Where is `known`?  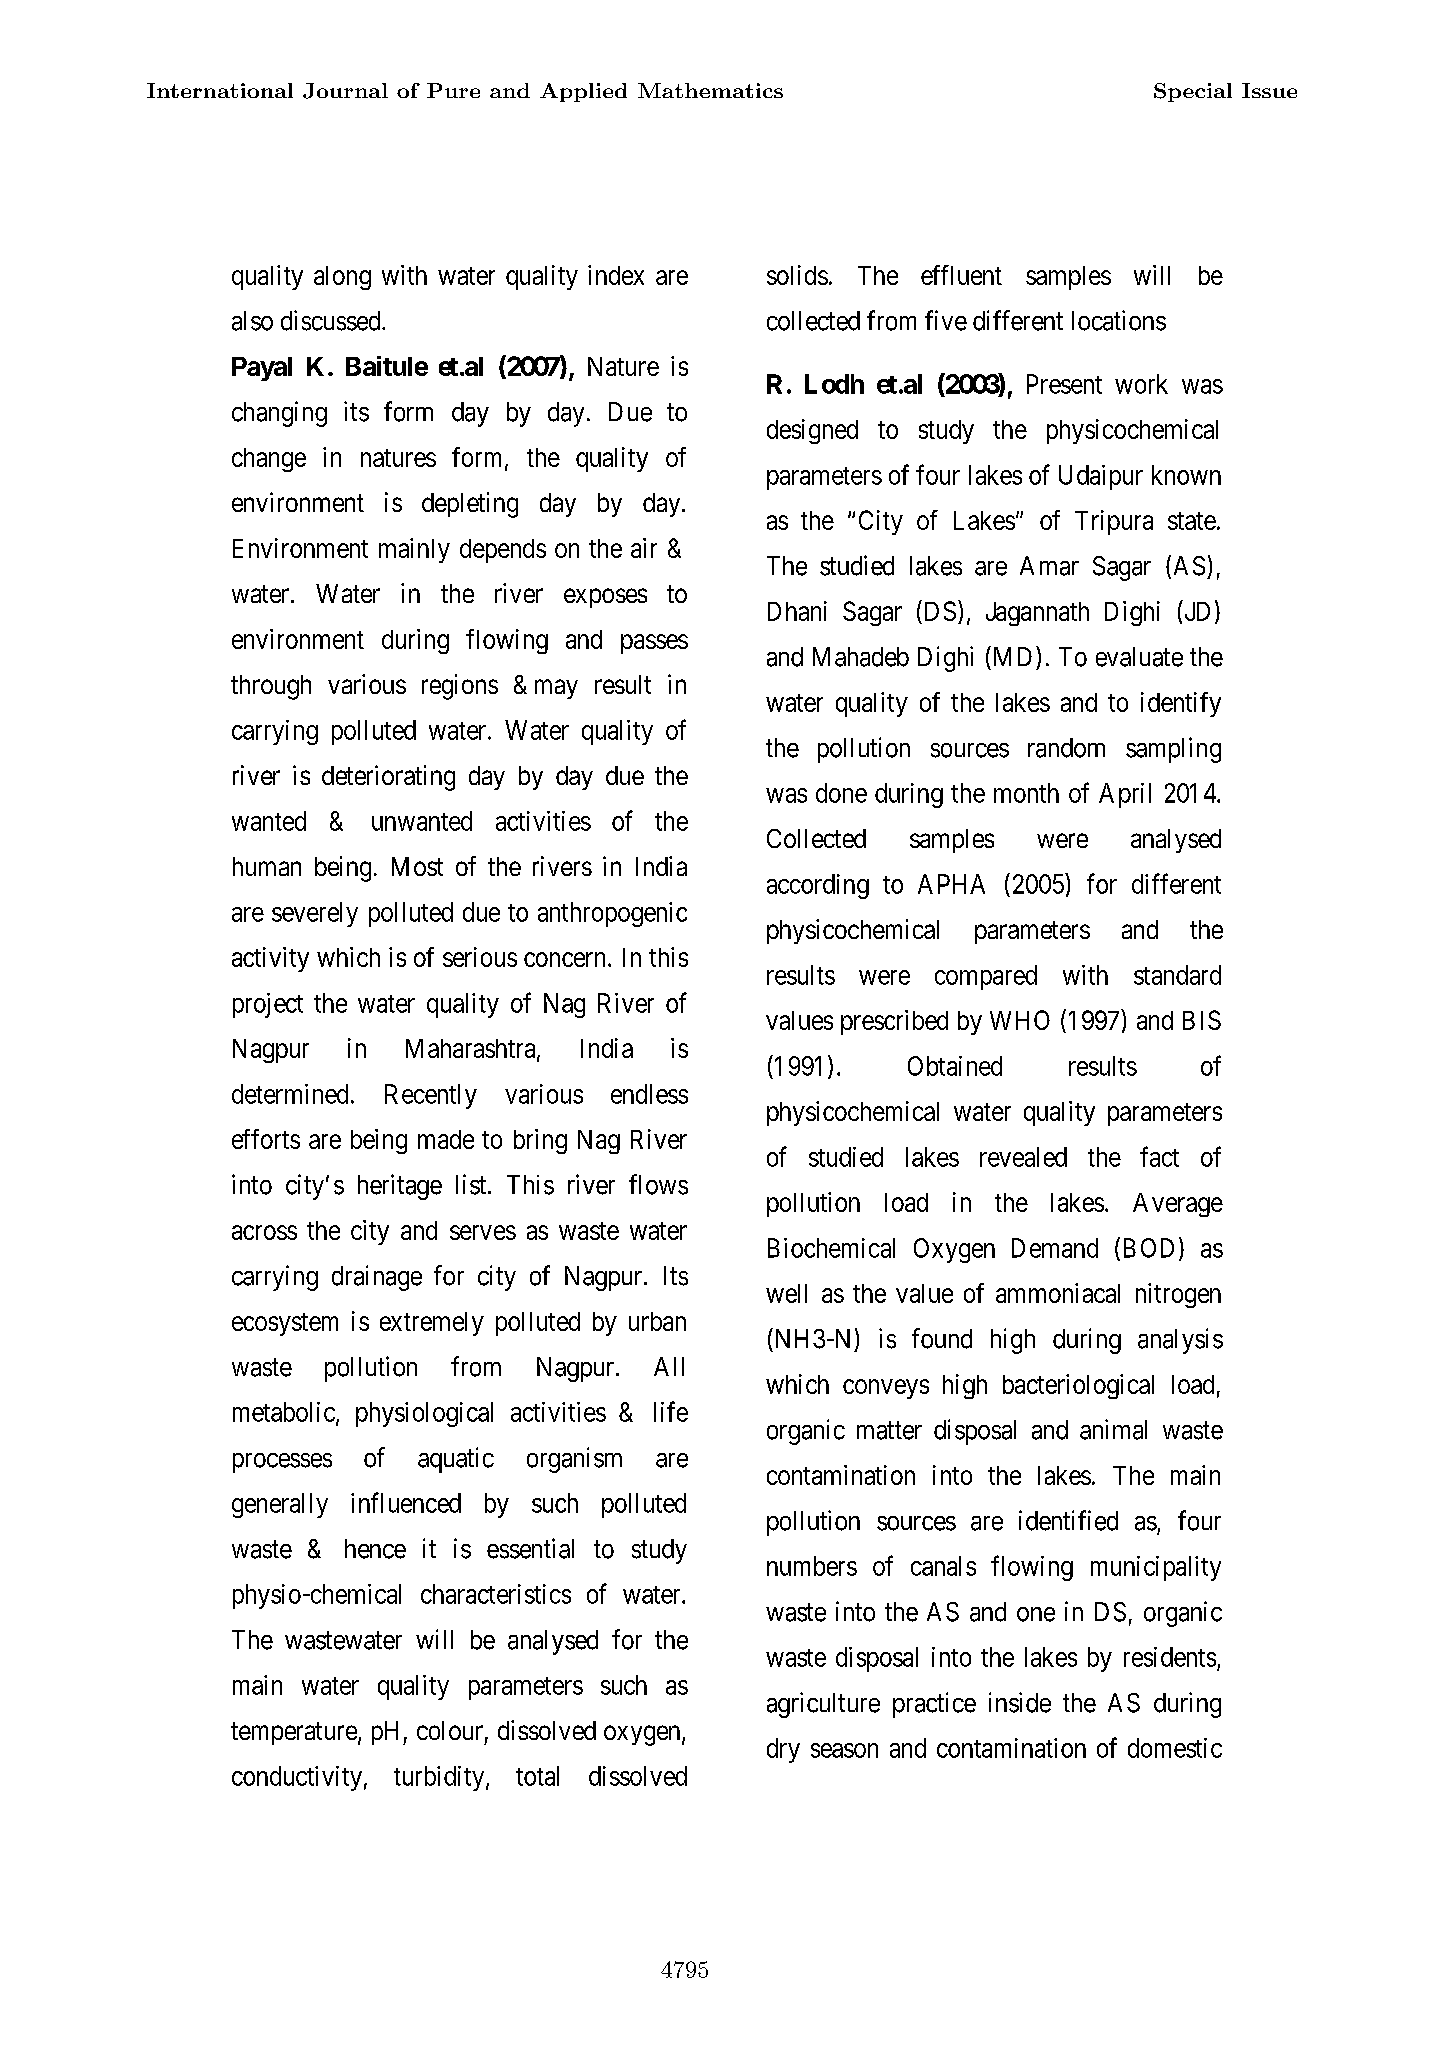
known is located at coordinates (1186, 475).
